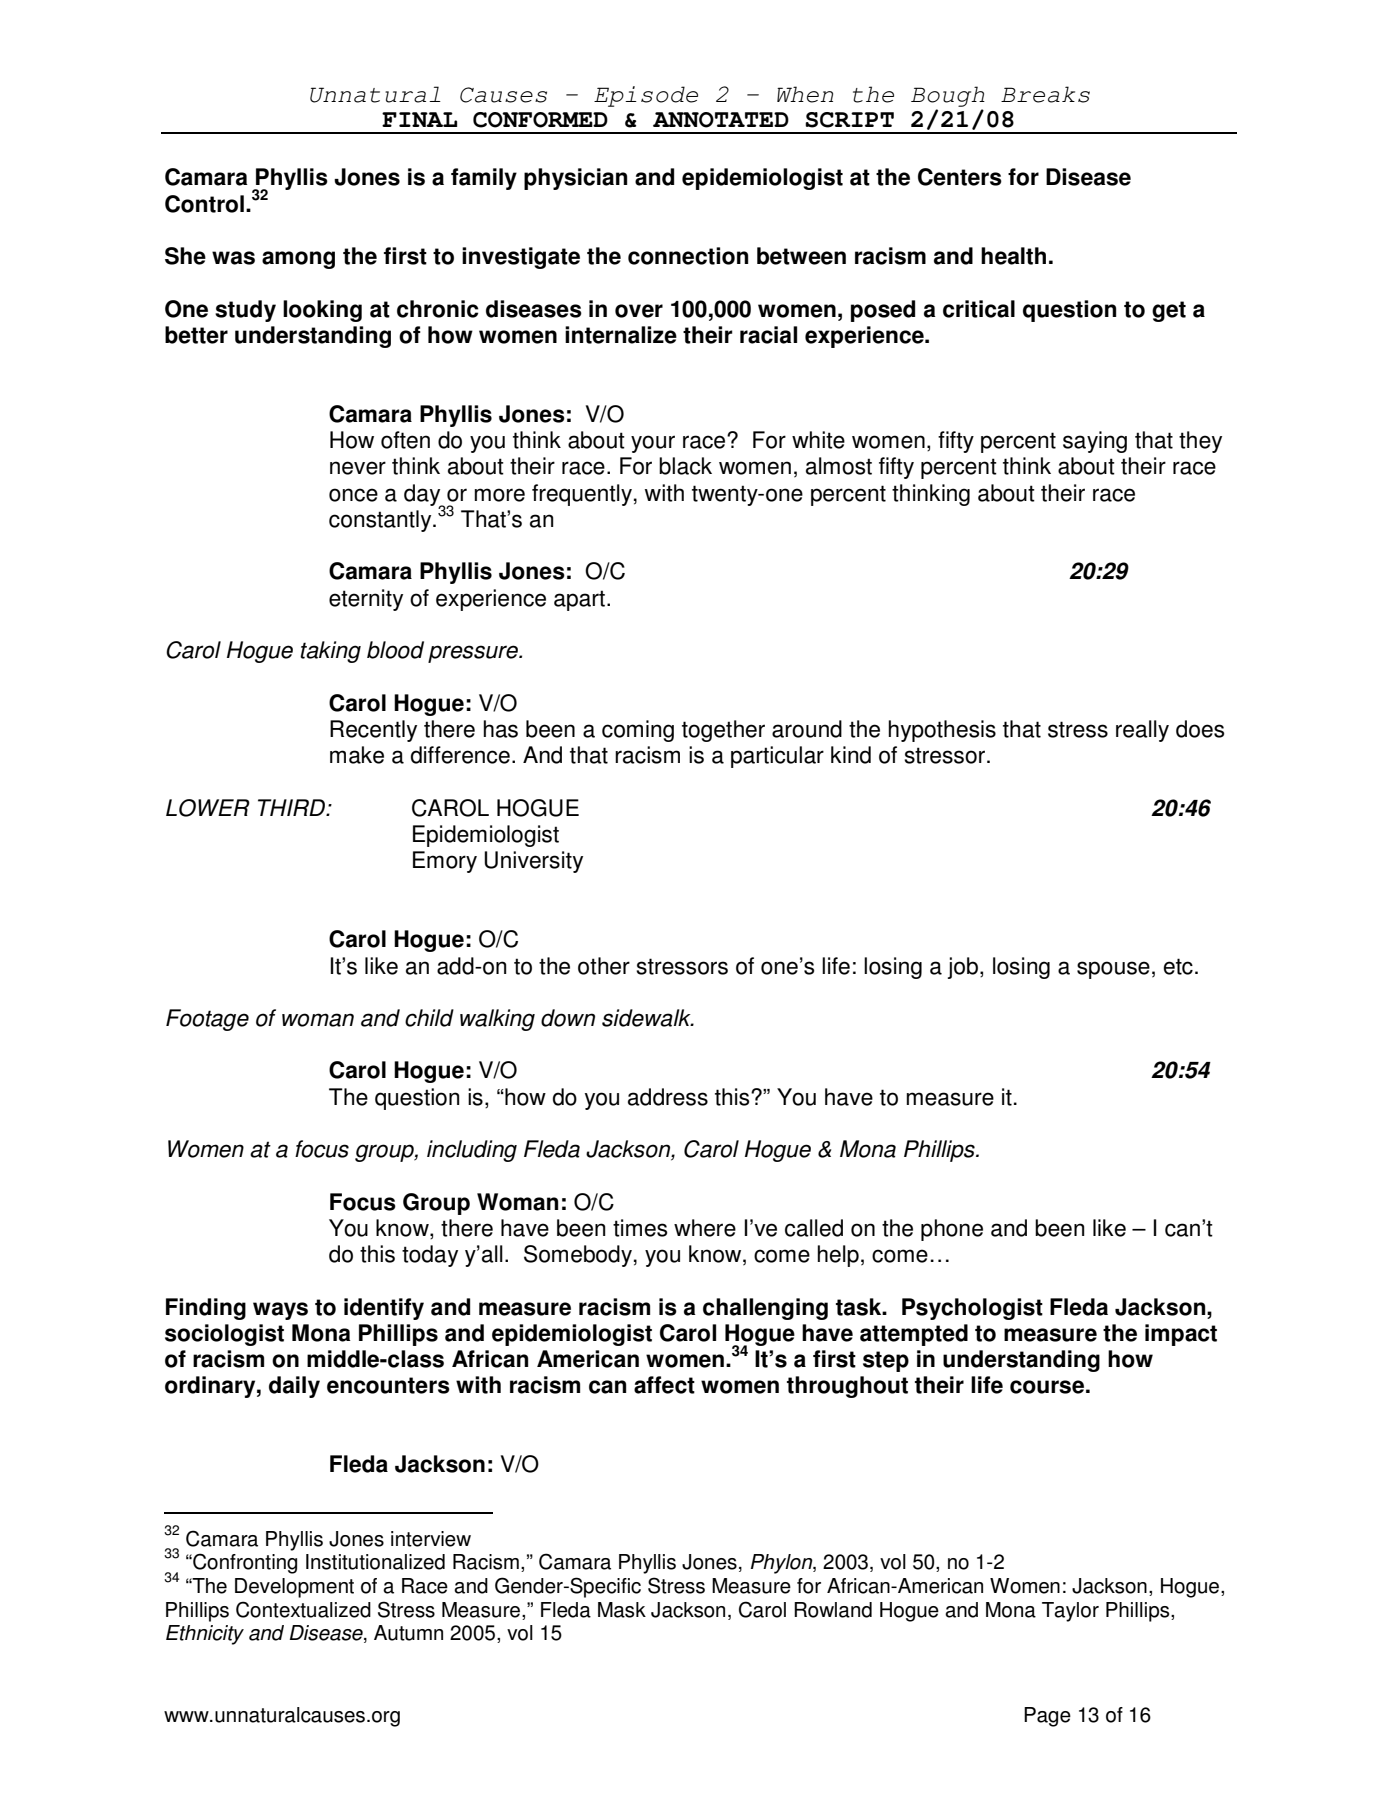  I want to click on spouse, so click(1113, 970).
